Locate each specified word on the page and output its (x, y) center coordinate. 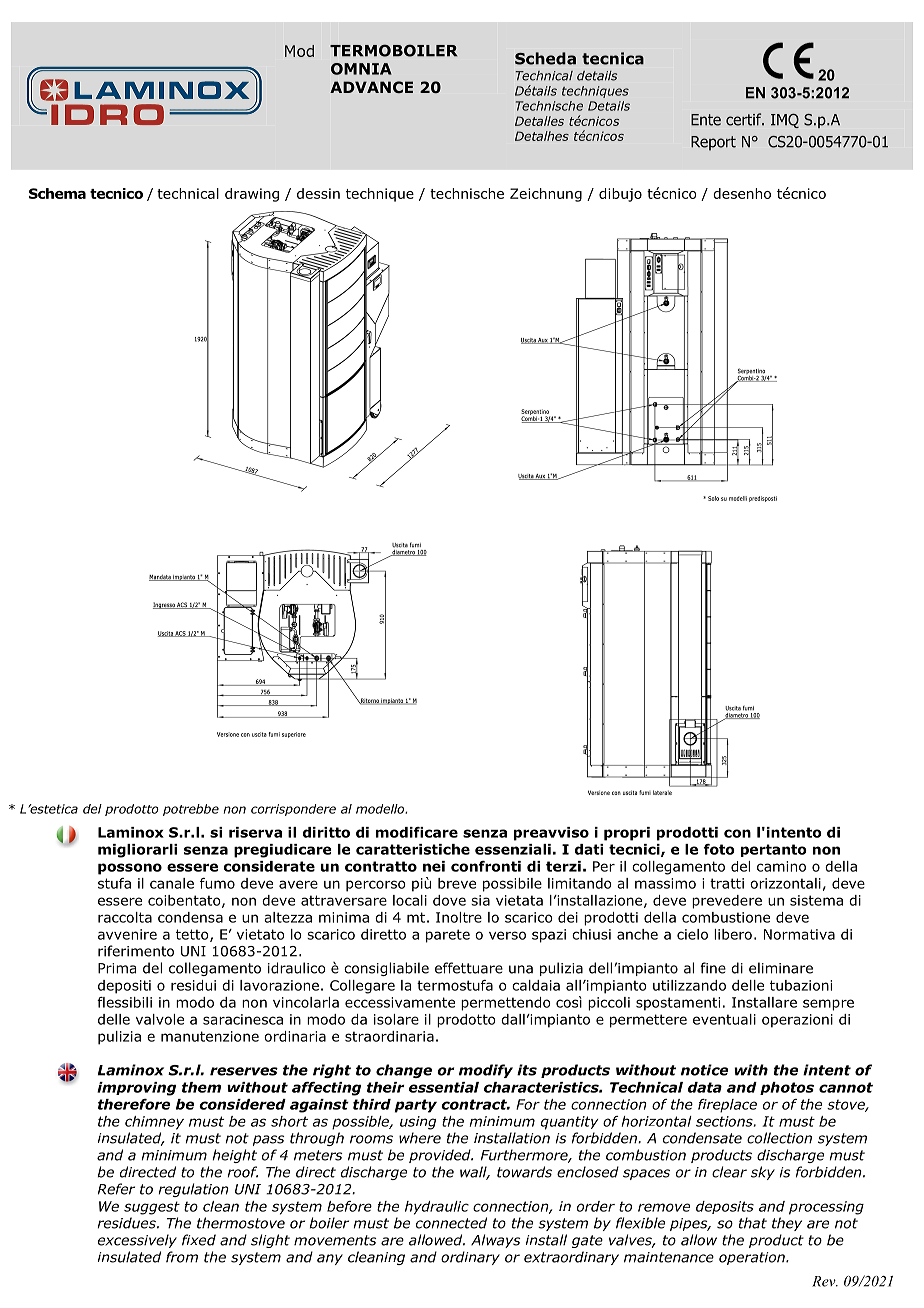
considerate (269, 866)
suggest (152, 1208)
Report (713, 143)
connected (451, 1223)
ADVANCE (371, 87)
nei (434, 866)
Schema (57, 193)
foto (719, 849)
